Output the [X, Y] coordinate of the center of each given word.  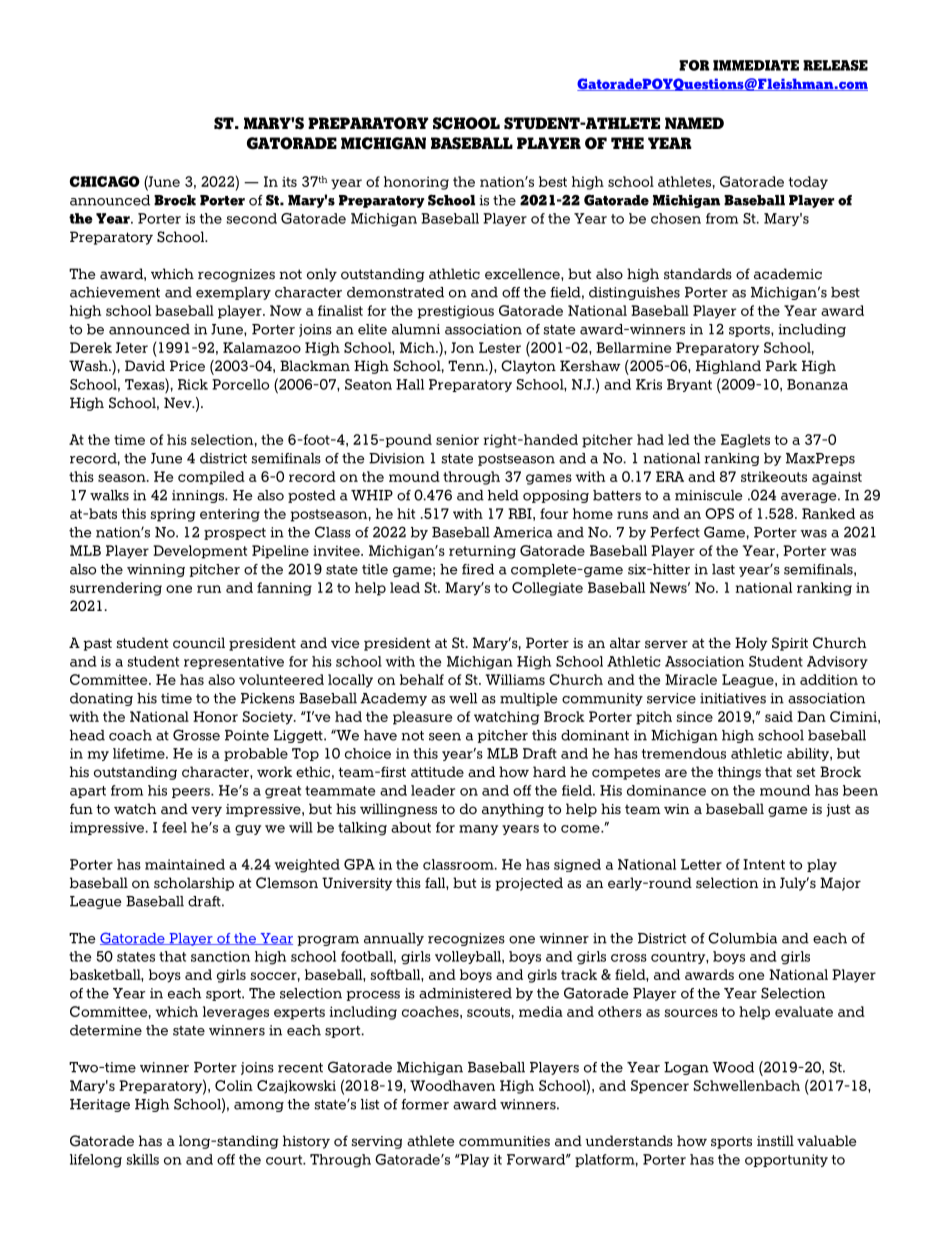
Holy [751, 644]
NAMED [694, 123]
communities [504, 1141]
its [289, 181]
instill [775, 1140]
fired [478, 569]
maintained [185, 864]
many [478, 830]
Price [187, 366]
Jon [462, 347]
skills [143, 1159]
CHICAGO [105, 181]
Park [781, 365]
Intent [764, 864]
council [199, 643]
